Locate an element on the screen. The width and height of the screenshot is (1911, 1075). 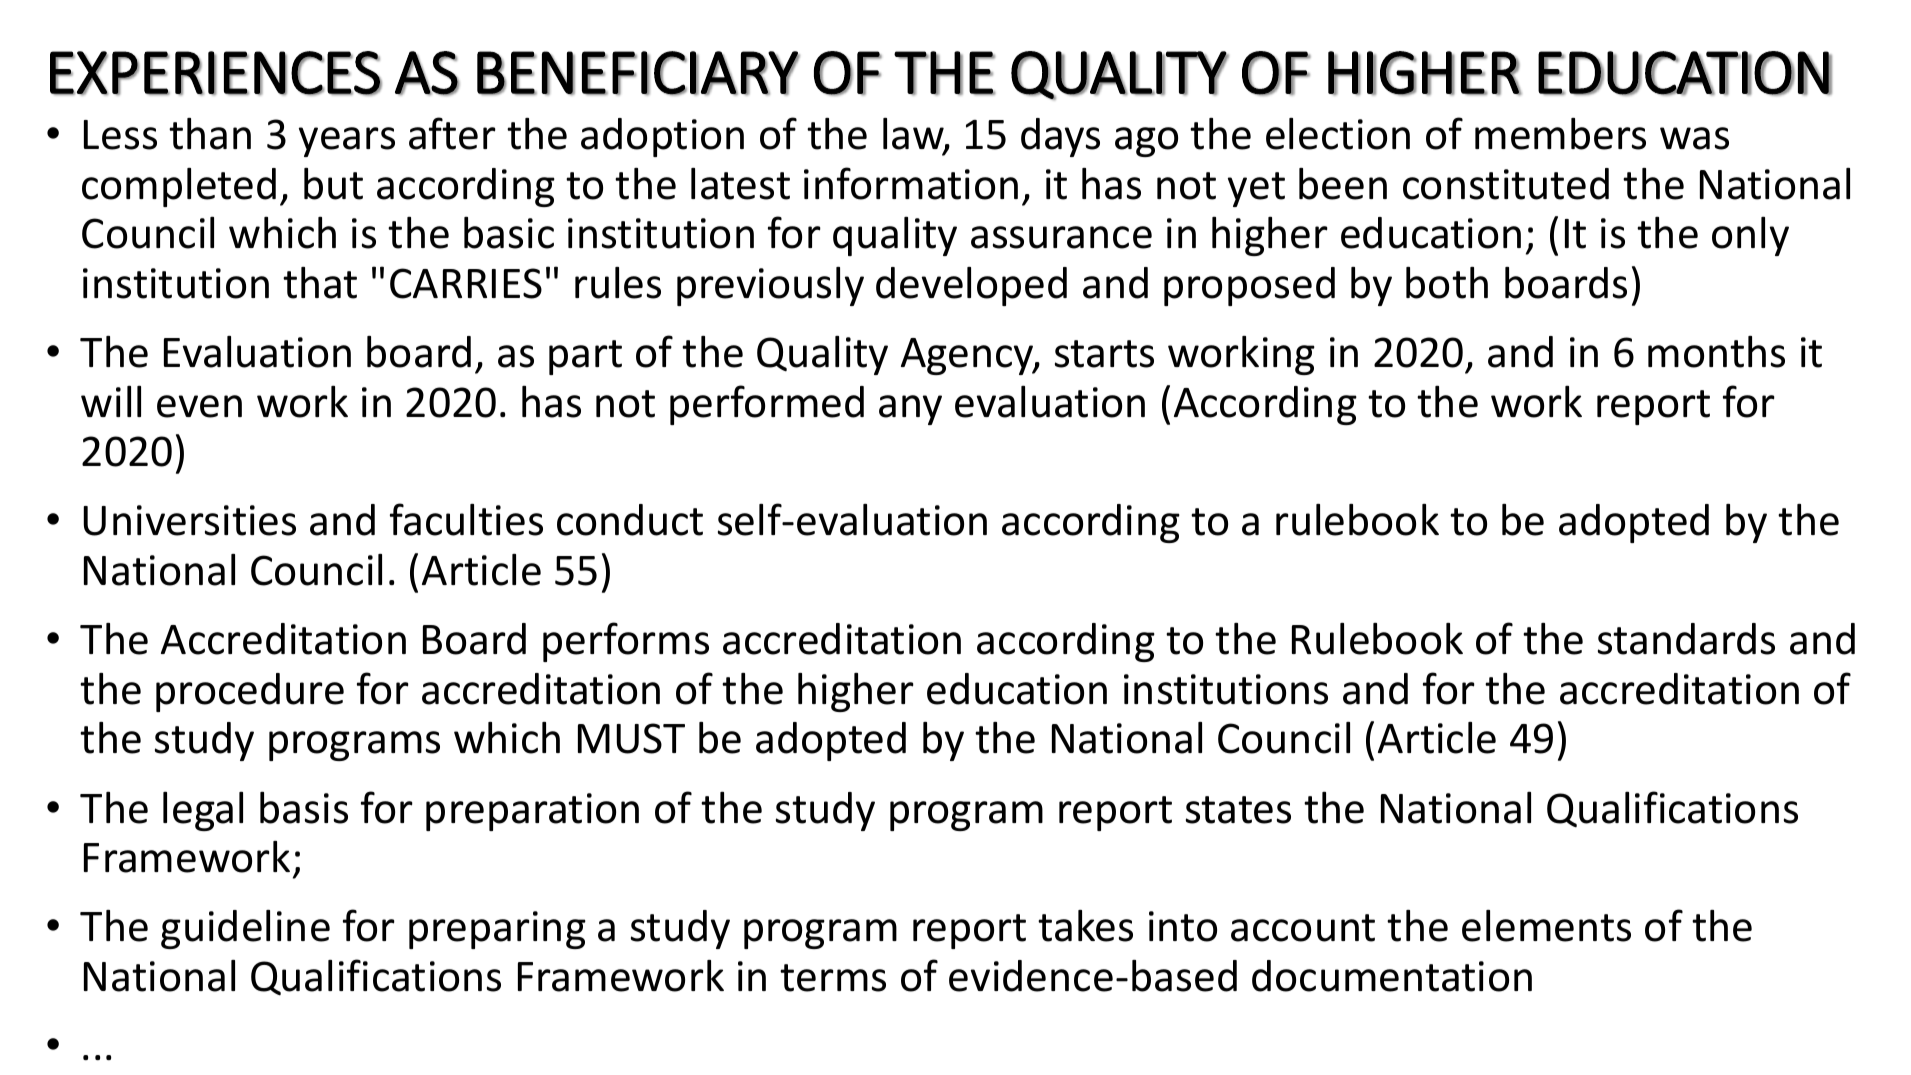
conduct is located at coordinates (630, 520).
